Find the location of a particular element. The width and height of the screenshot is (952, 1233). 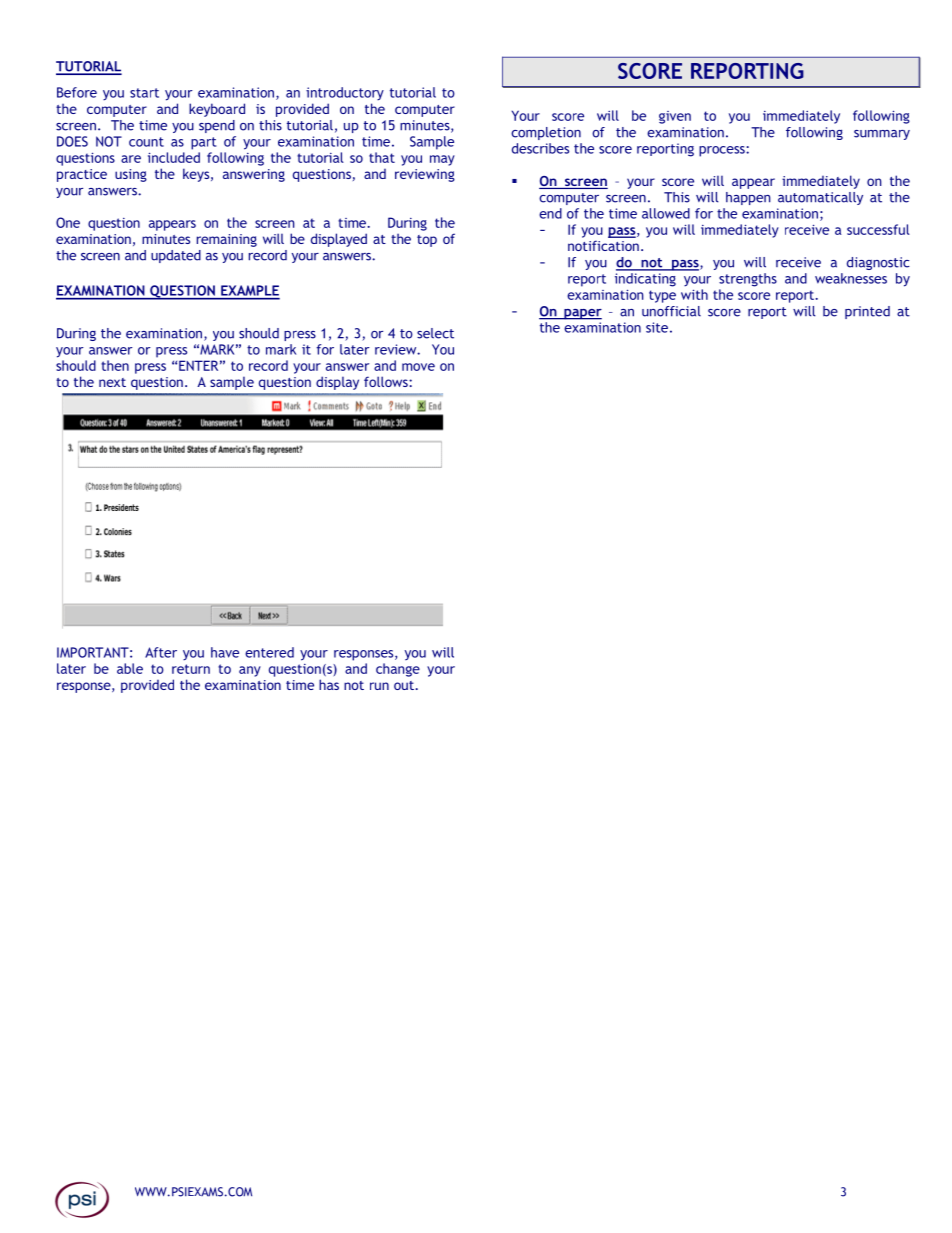

out is located at coordinates (404, 685).
